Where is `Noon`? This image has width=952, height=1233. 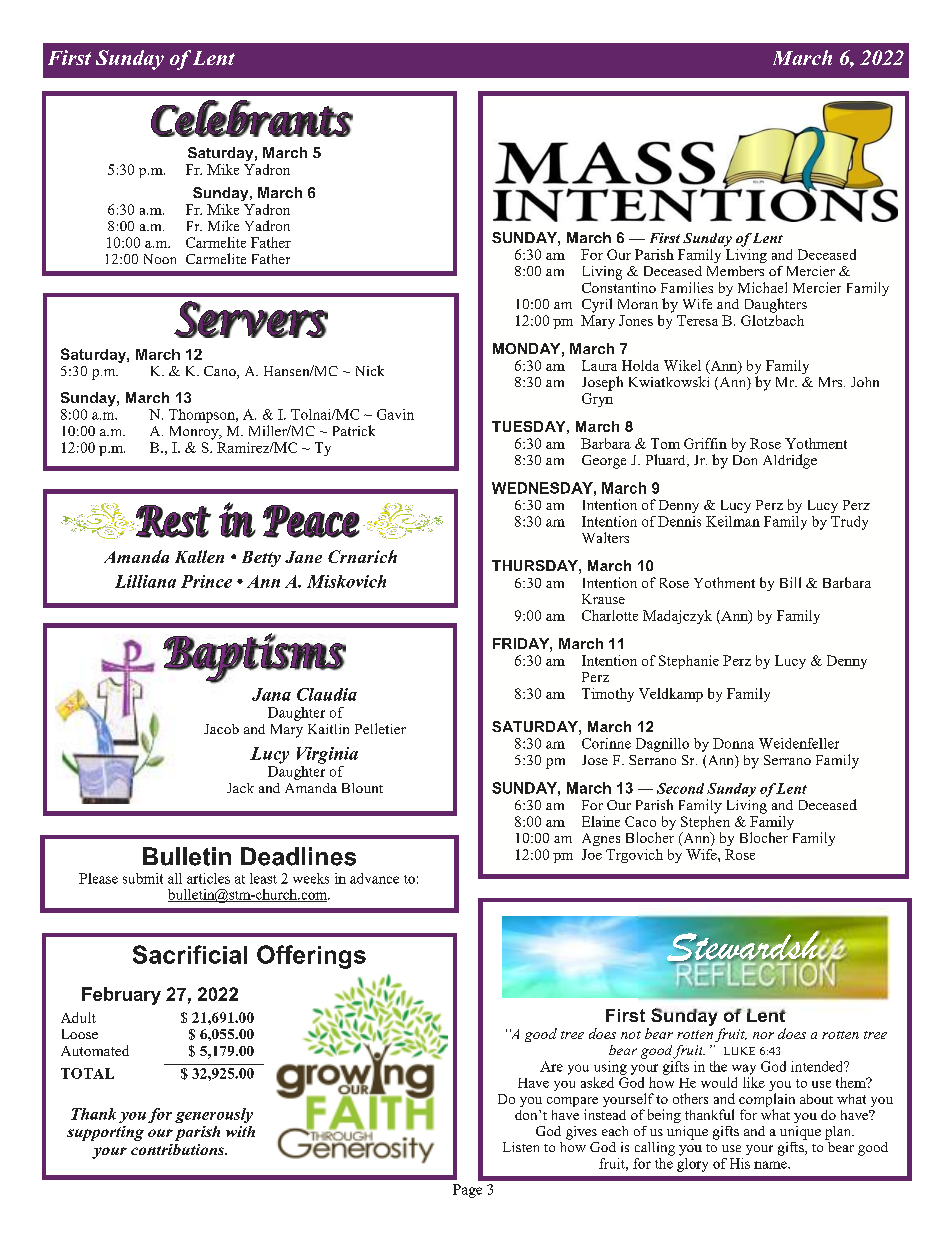
Noon is located at coordinates (160, 259).
